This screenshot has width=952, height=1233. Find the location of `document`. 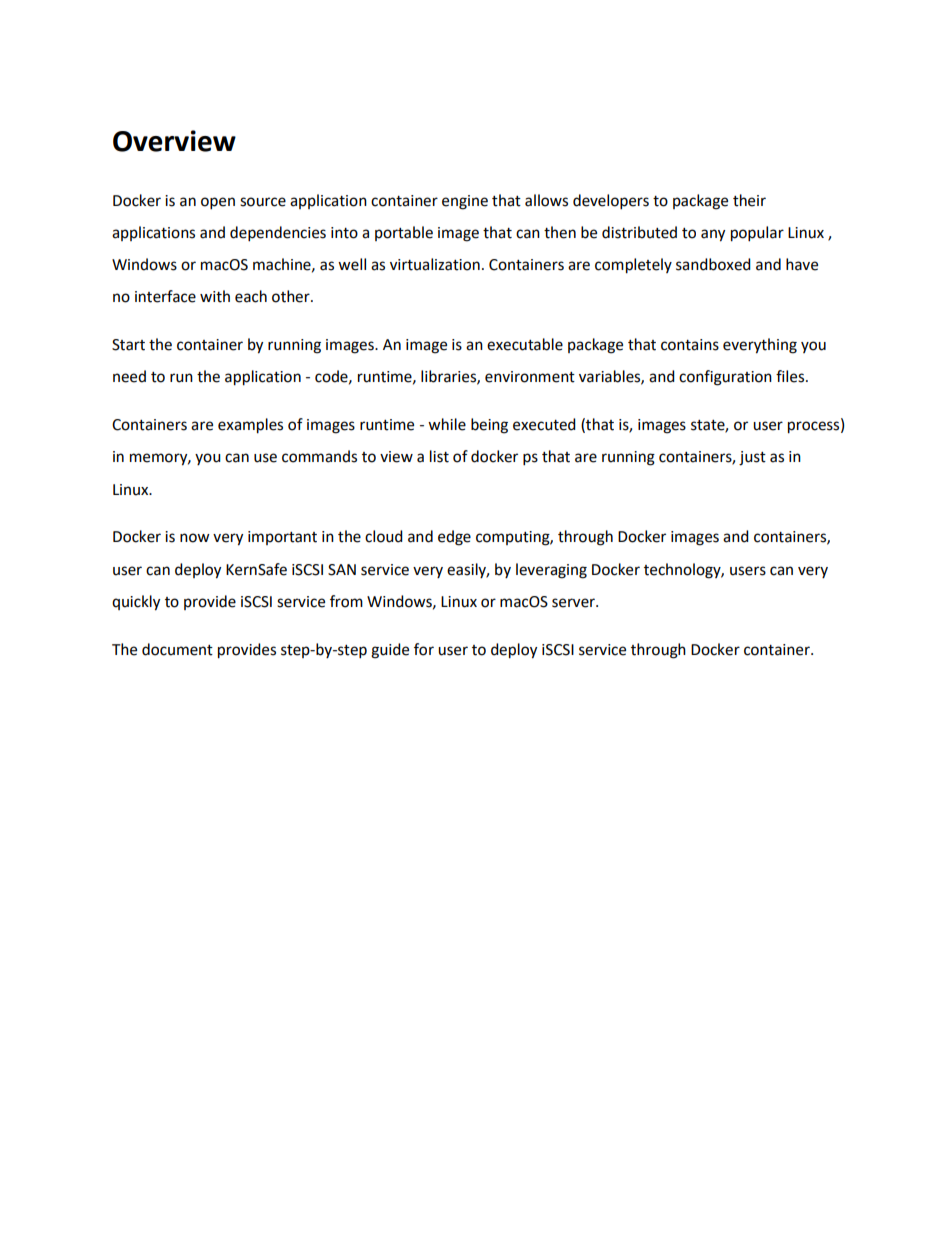

document is located at coordinates (177, 649).
